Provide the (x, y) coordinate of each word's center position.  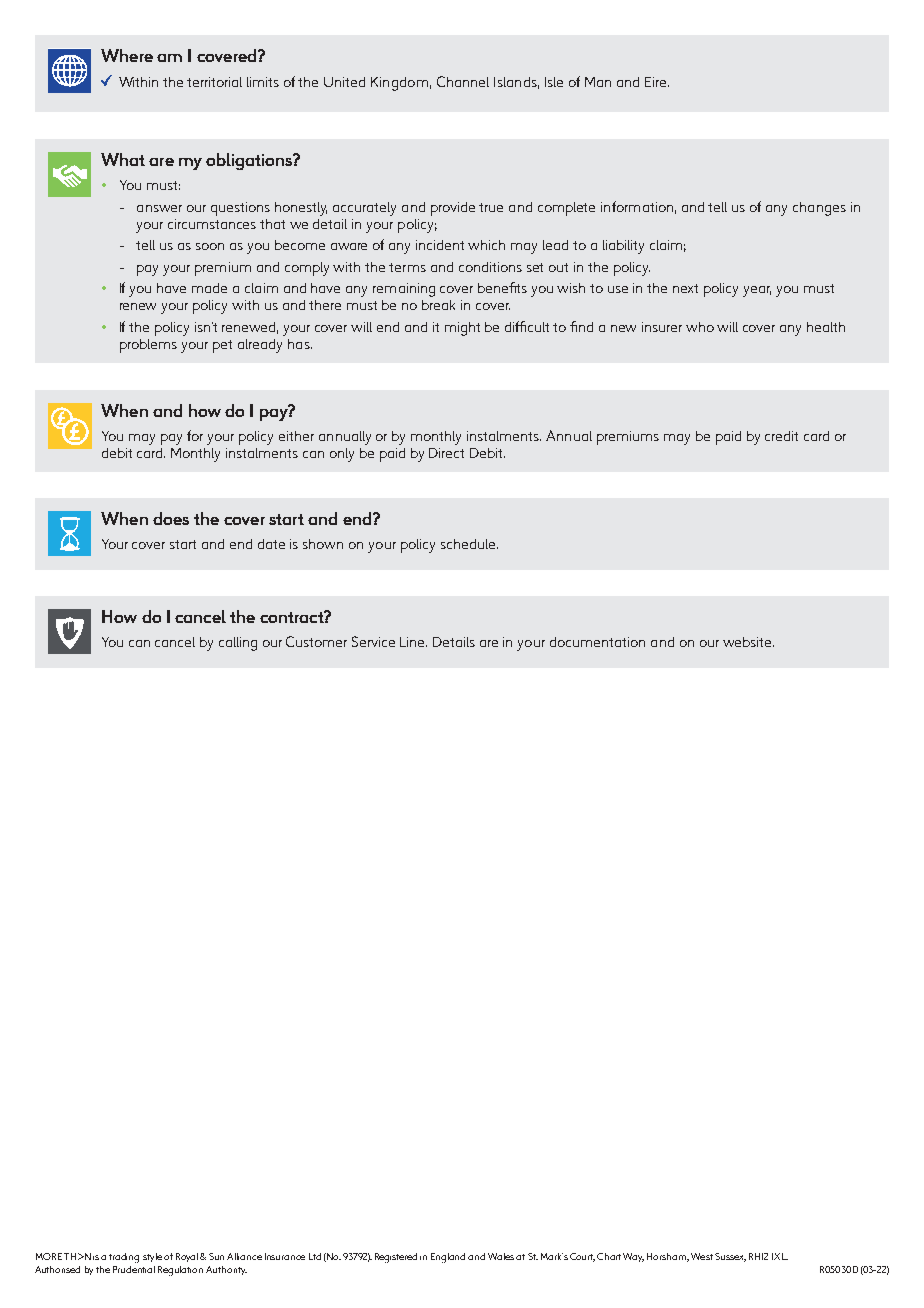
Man (598, 82)
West (702, 1256)
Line (413, 642)
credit (781, 436)
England (448, 1258)
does (171, 518)
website (748, 642)
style (152, 1257)
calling (238, 644)
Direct (446, 453)
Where (127, 55)
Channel (463, 81)
